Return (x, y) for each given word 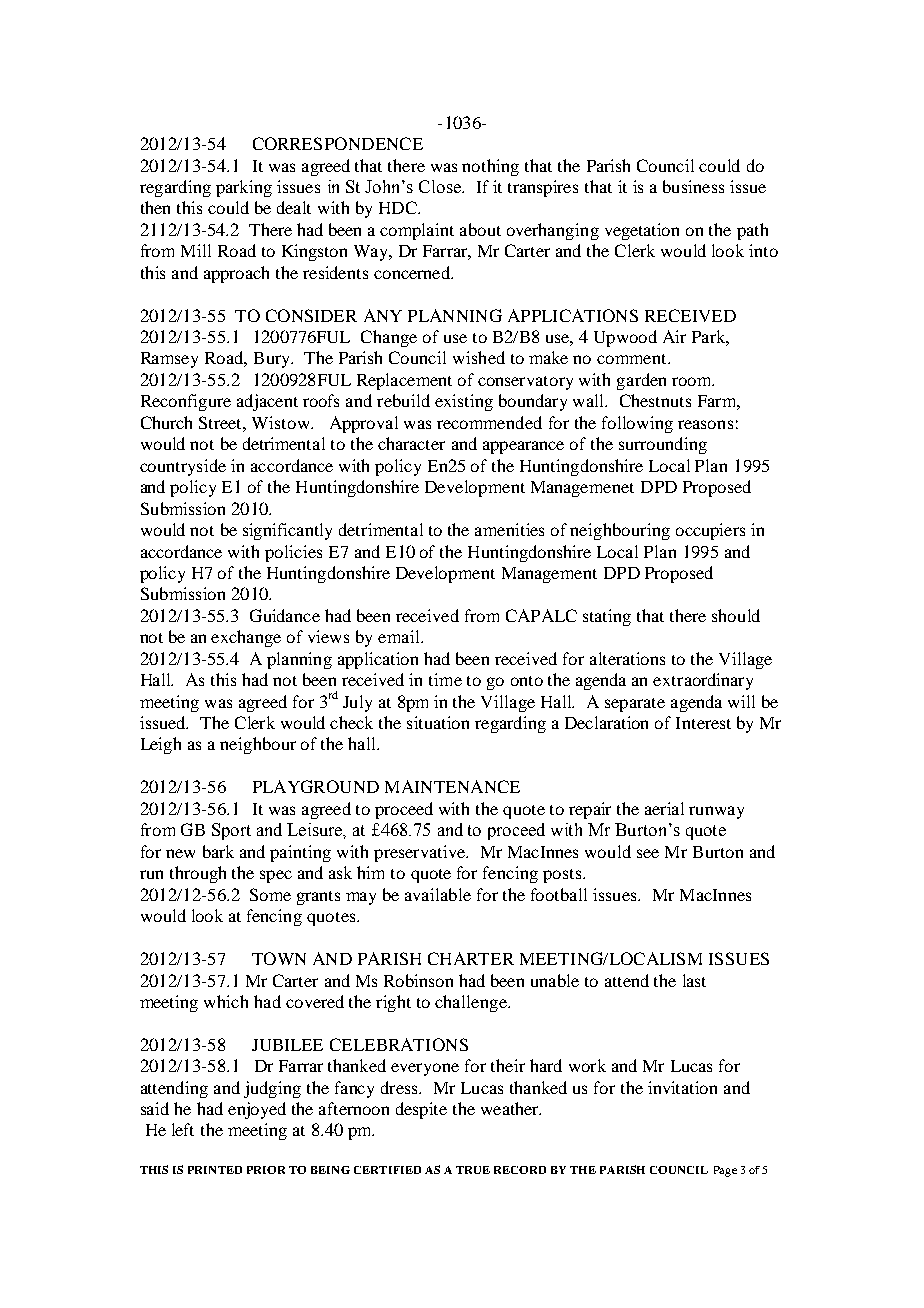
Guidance (285, 615)
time (445, 679)
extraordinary (703, 681)
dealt (294, 207)
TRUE (473, 1170)
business (693, 186)
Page (725, 1171)
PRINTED (215, 1170)
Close (441, 186)
